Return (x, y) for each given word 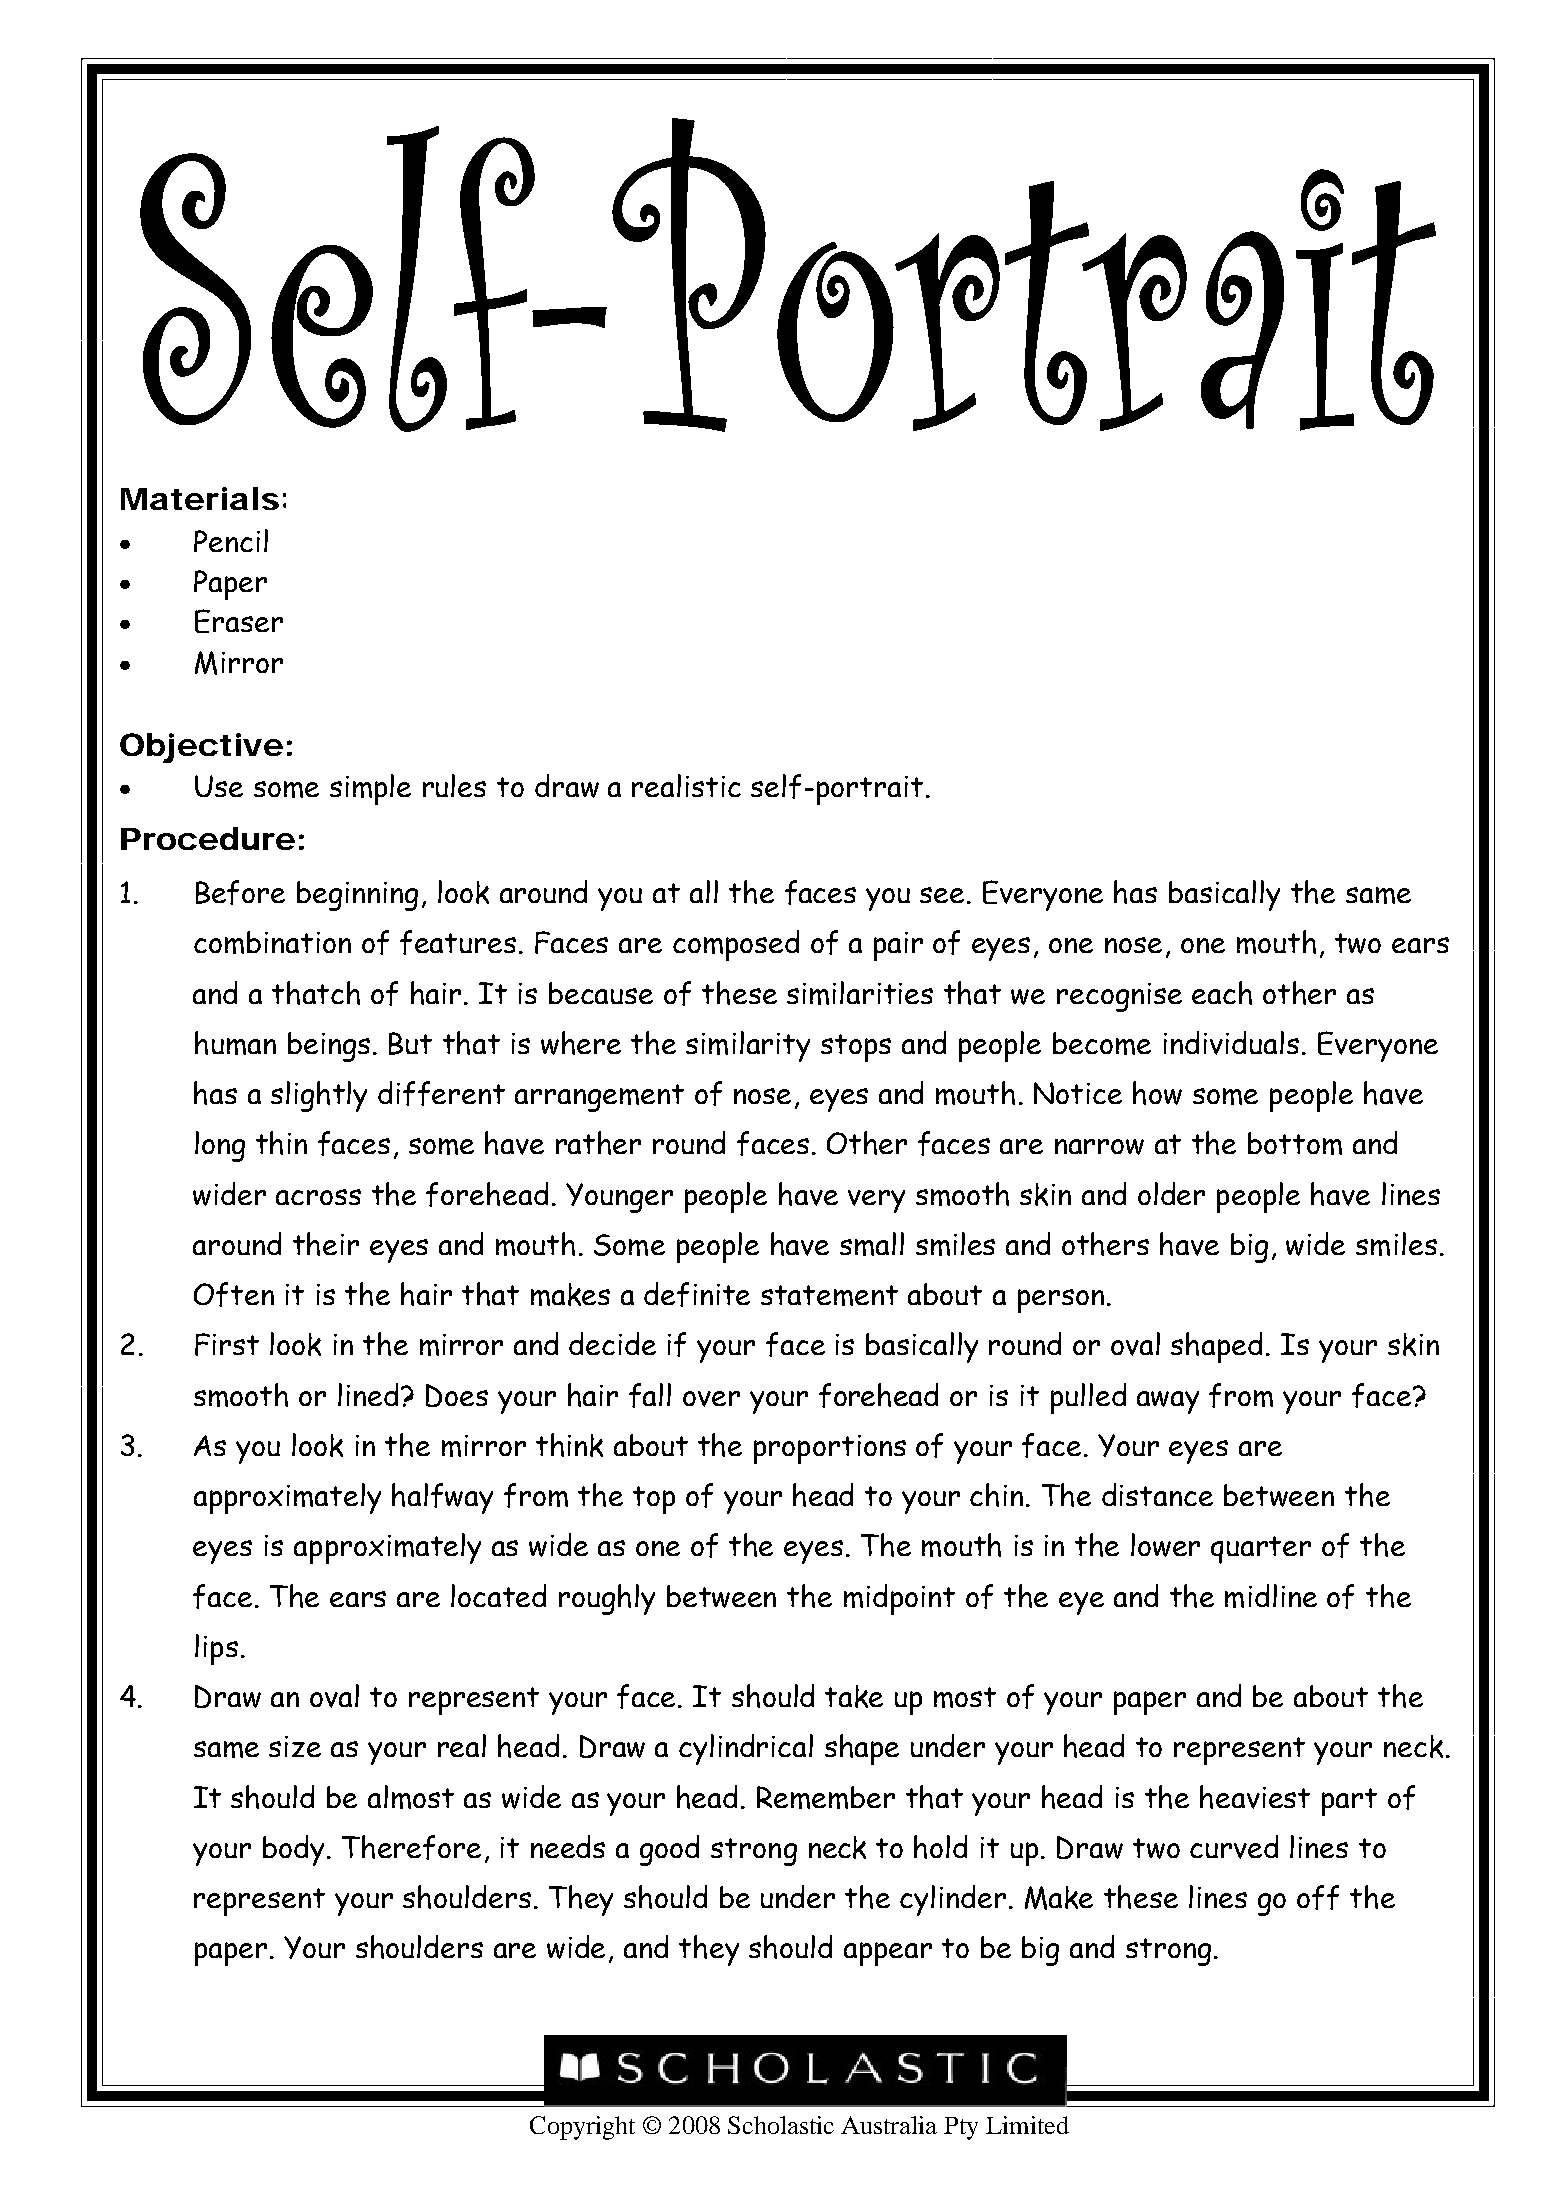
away (1168, 1402)
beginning (357, 896)
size (295, 1746)
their (326, 1244)
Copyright (582, 2128)
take (854, 1696)
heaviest (1255, 1797)
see (944, 895)
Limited (1027, 2125)
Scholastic (781, 2125)
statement (829, 1295)
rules (454, 785)
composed (736, 945)
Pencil (231, 540)
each (1222, 993)
